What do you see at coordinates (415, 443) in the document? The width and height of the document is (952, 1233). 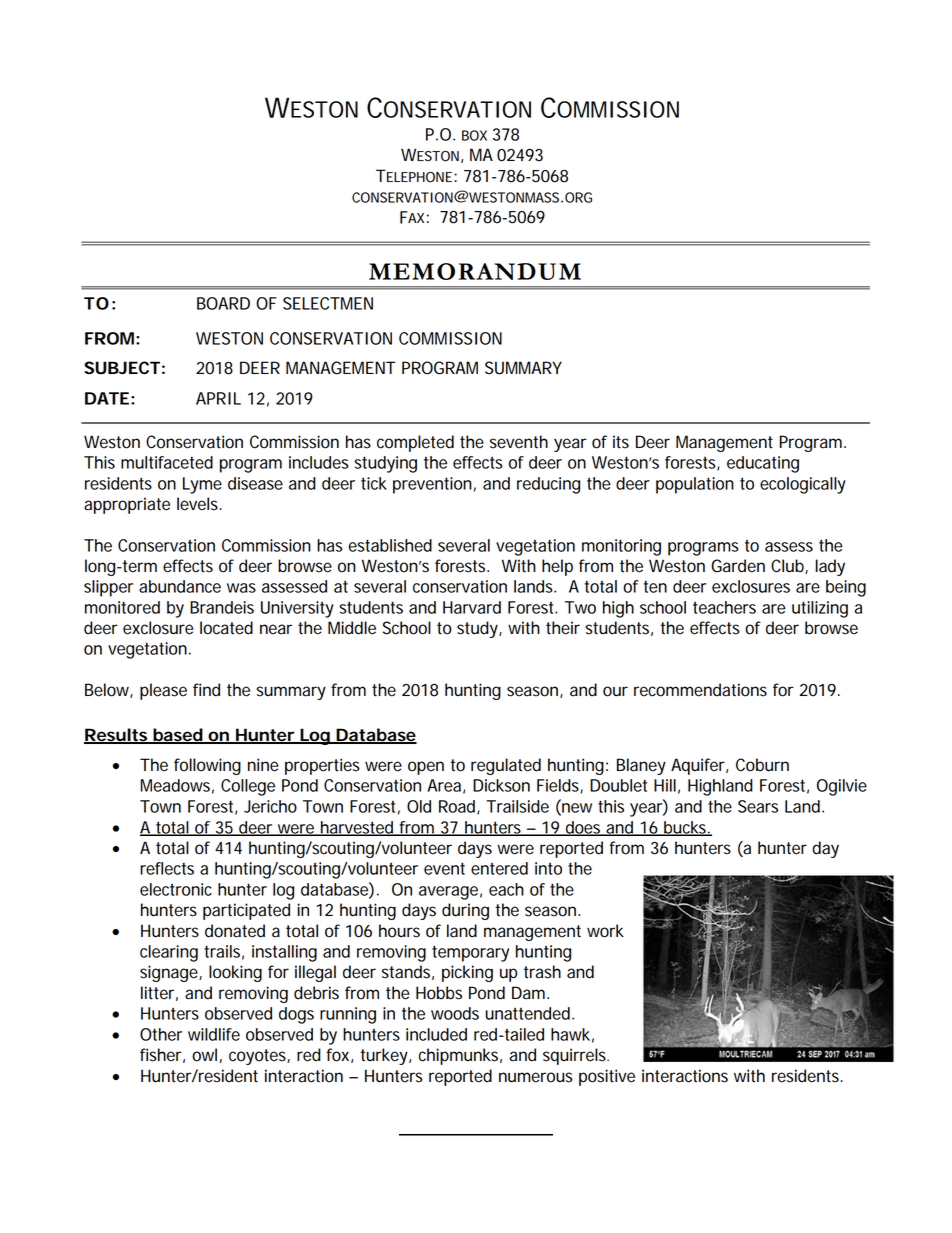 I see `completed` at bounding box center [415, 443].
